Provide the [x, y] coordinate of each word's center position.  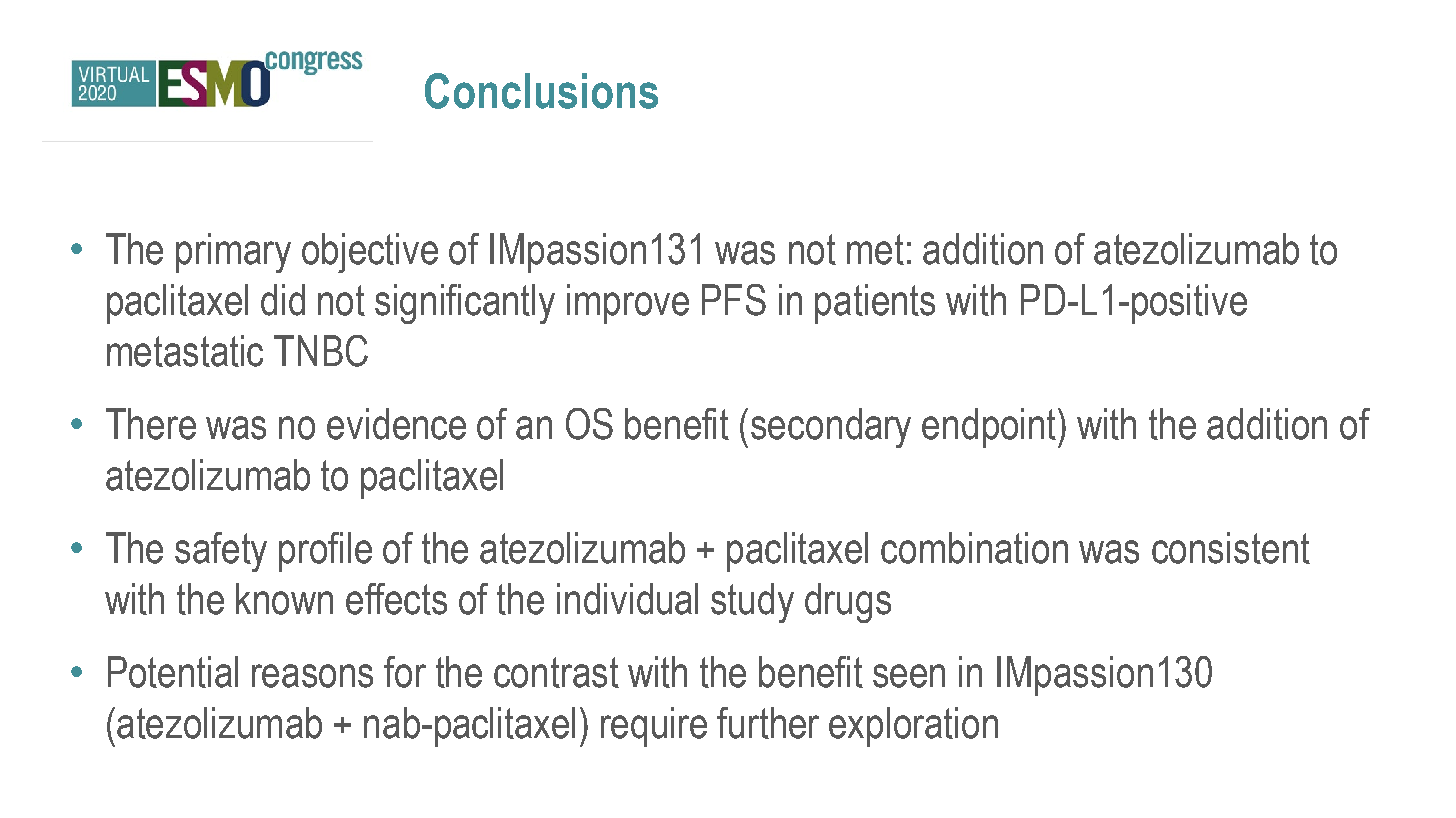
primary [233, 253]
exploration [913, 727]
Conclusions [541, 91]
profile [325, 552]
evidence [396, 424]
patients [875, 304]
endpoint [990, 428]
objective [370, 253]
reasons [312, 676]
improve [628, 304]
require [654, 727]
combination [974, 548]
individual [627, 599]
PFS [734, 300]
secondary [831, 428]
